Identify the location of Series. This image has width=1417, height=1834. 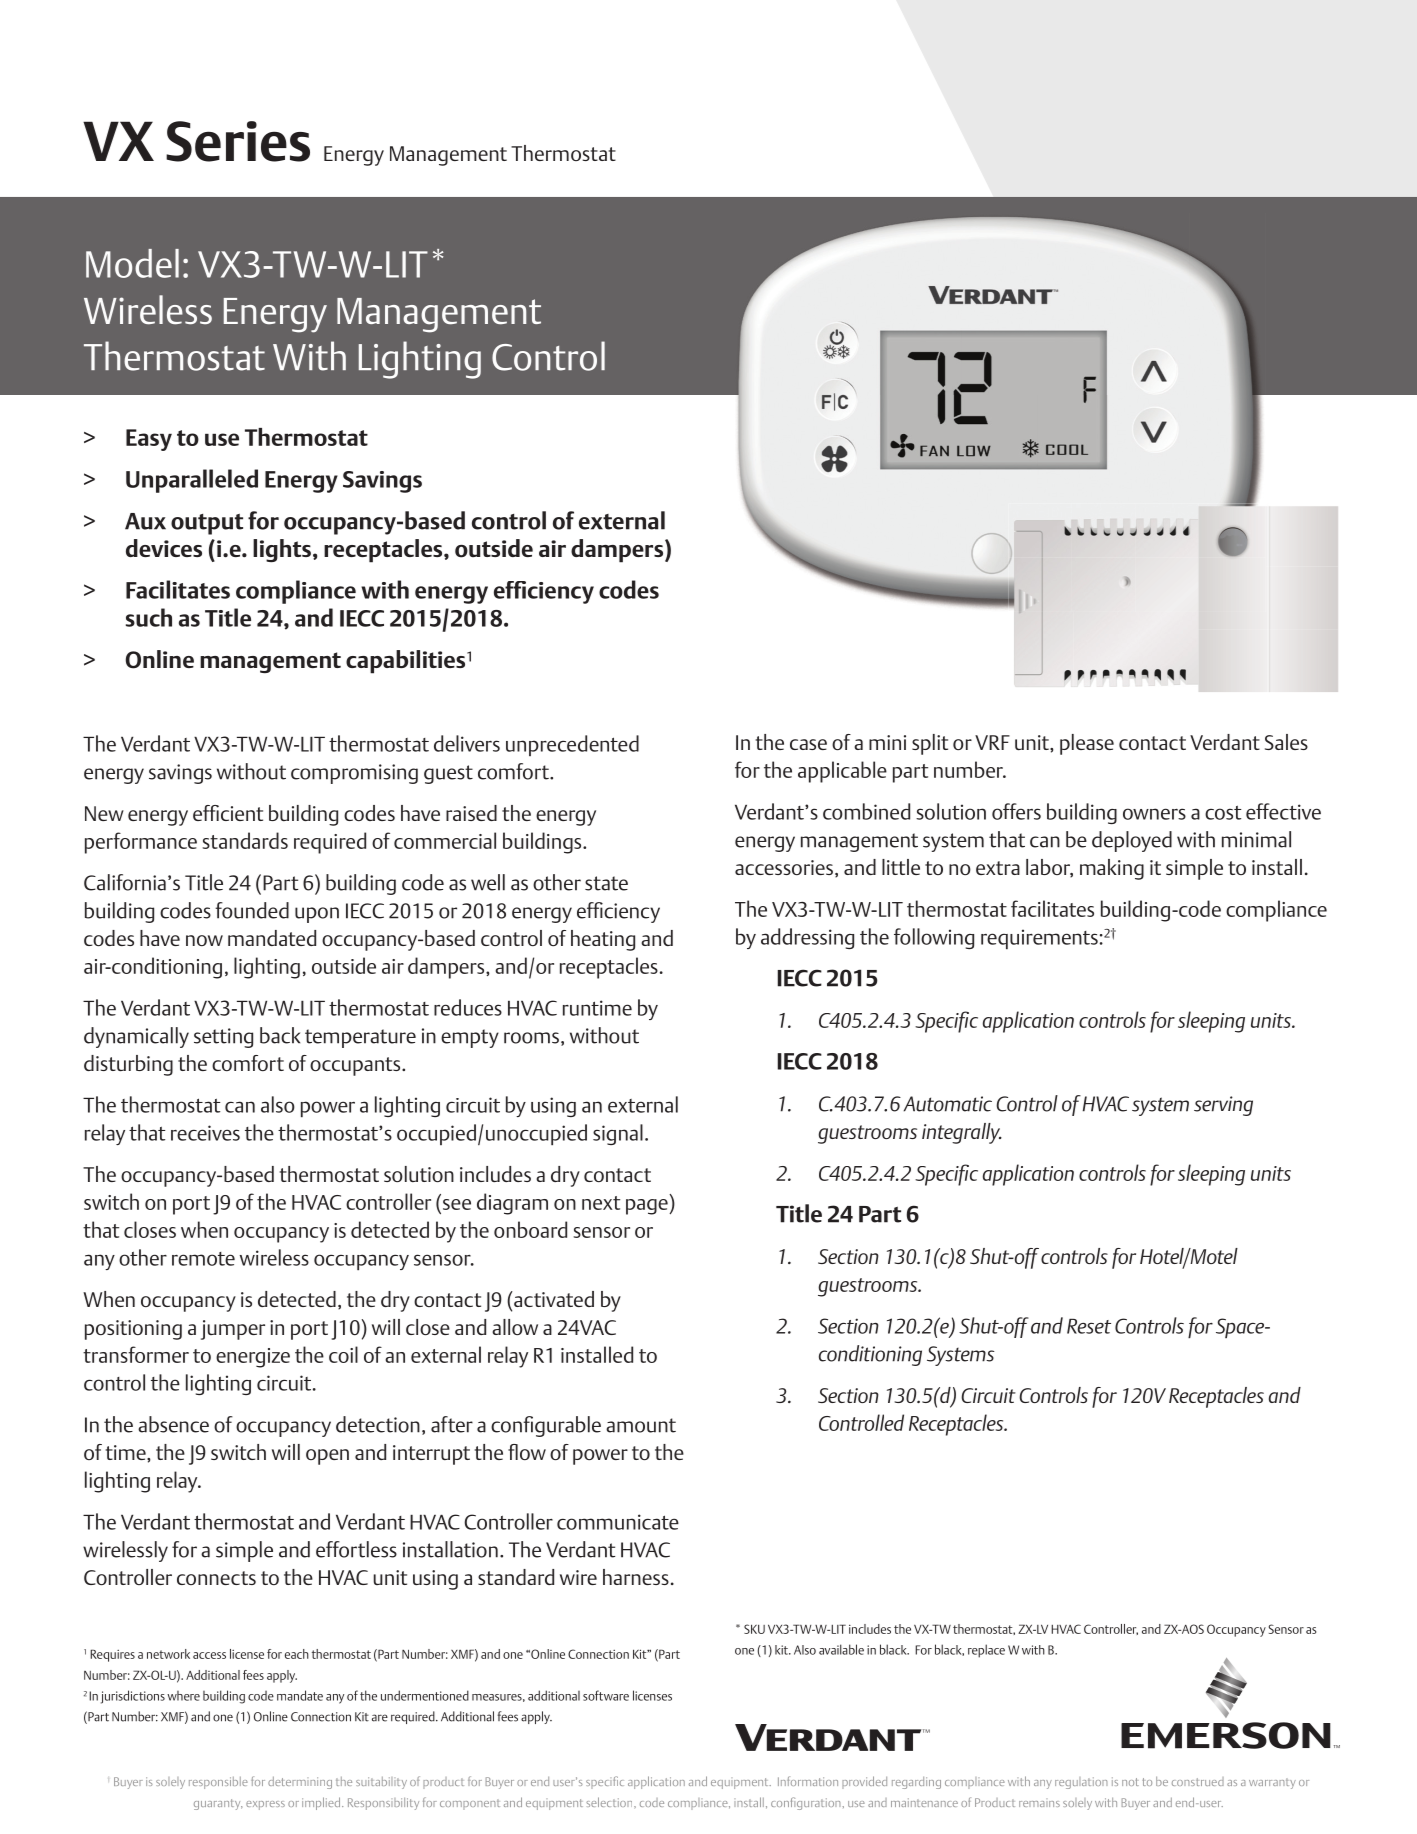
(238, 141).
